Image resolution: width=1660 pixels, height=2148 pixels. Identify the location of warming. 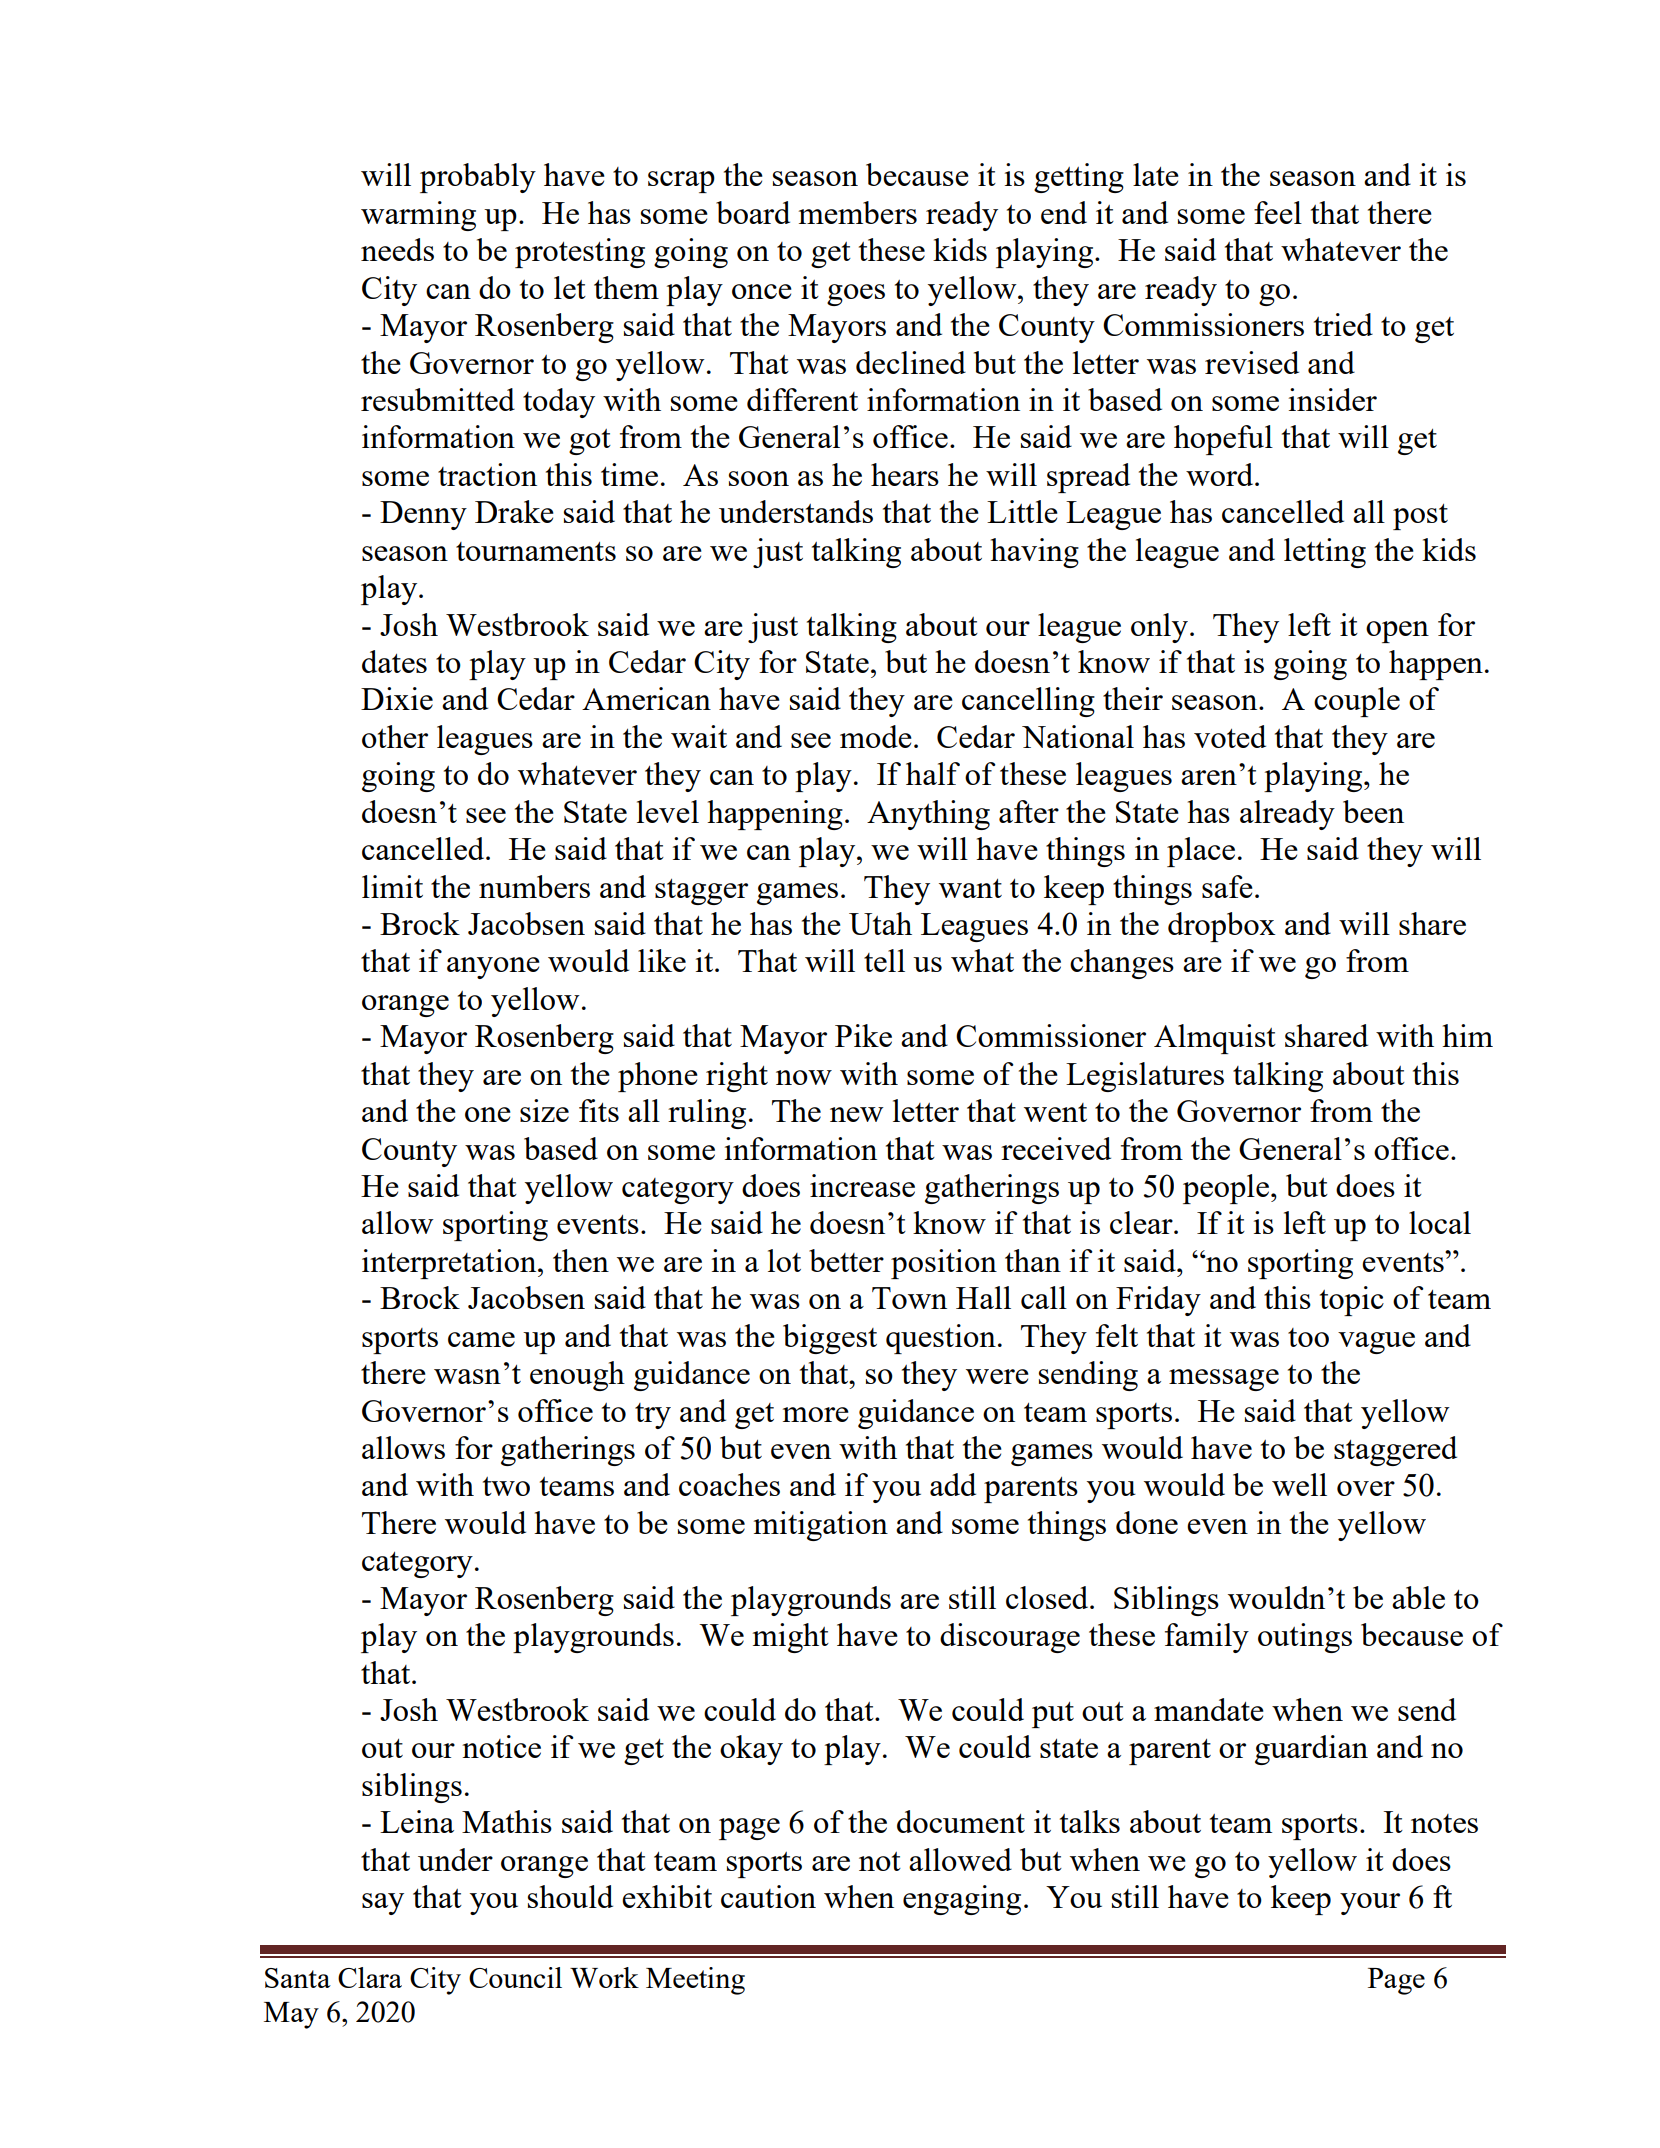
(418, 216).
